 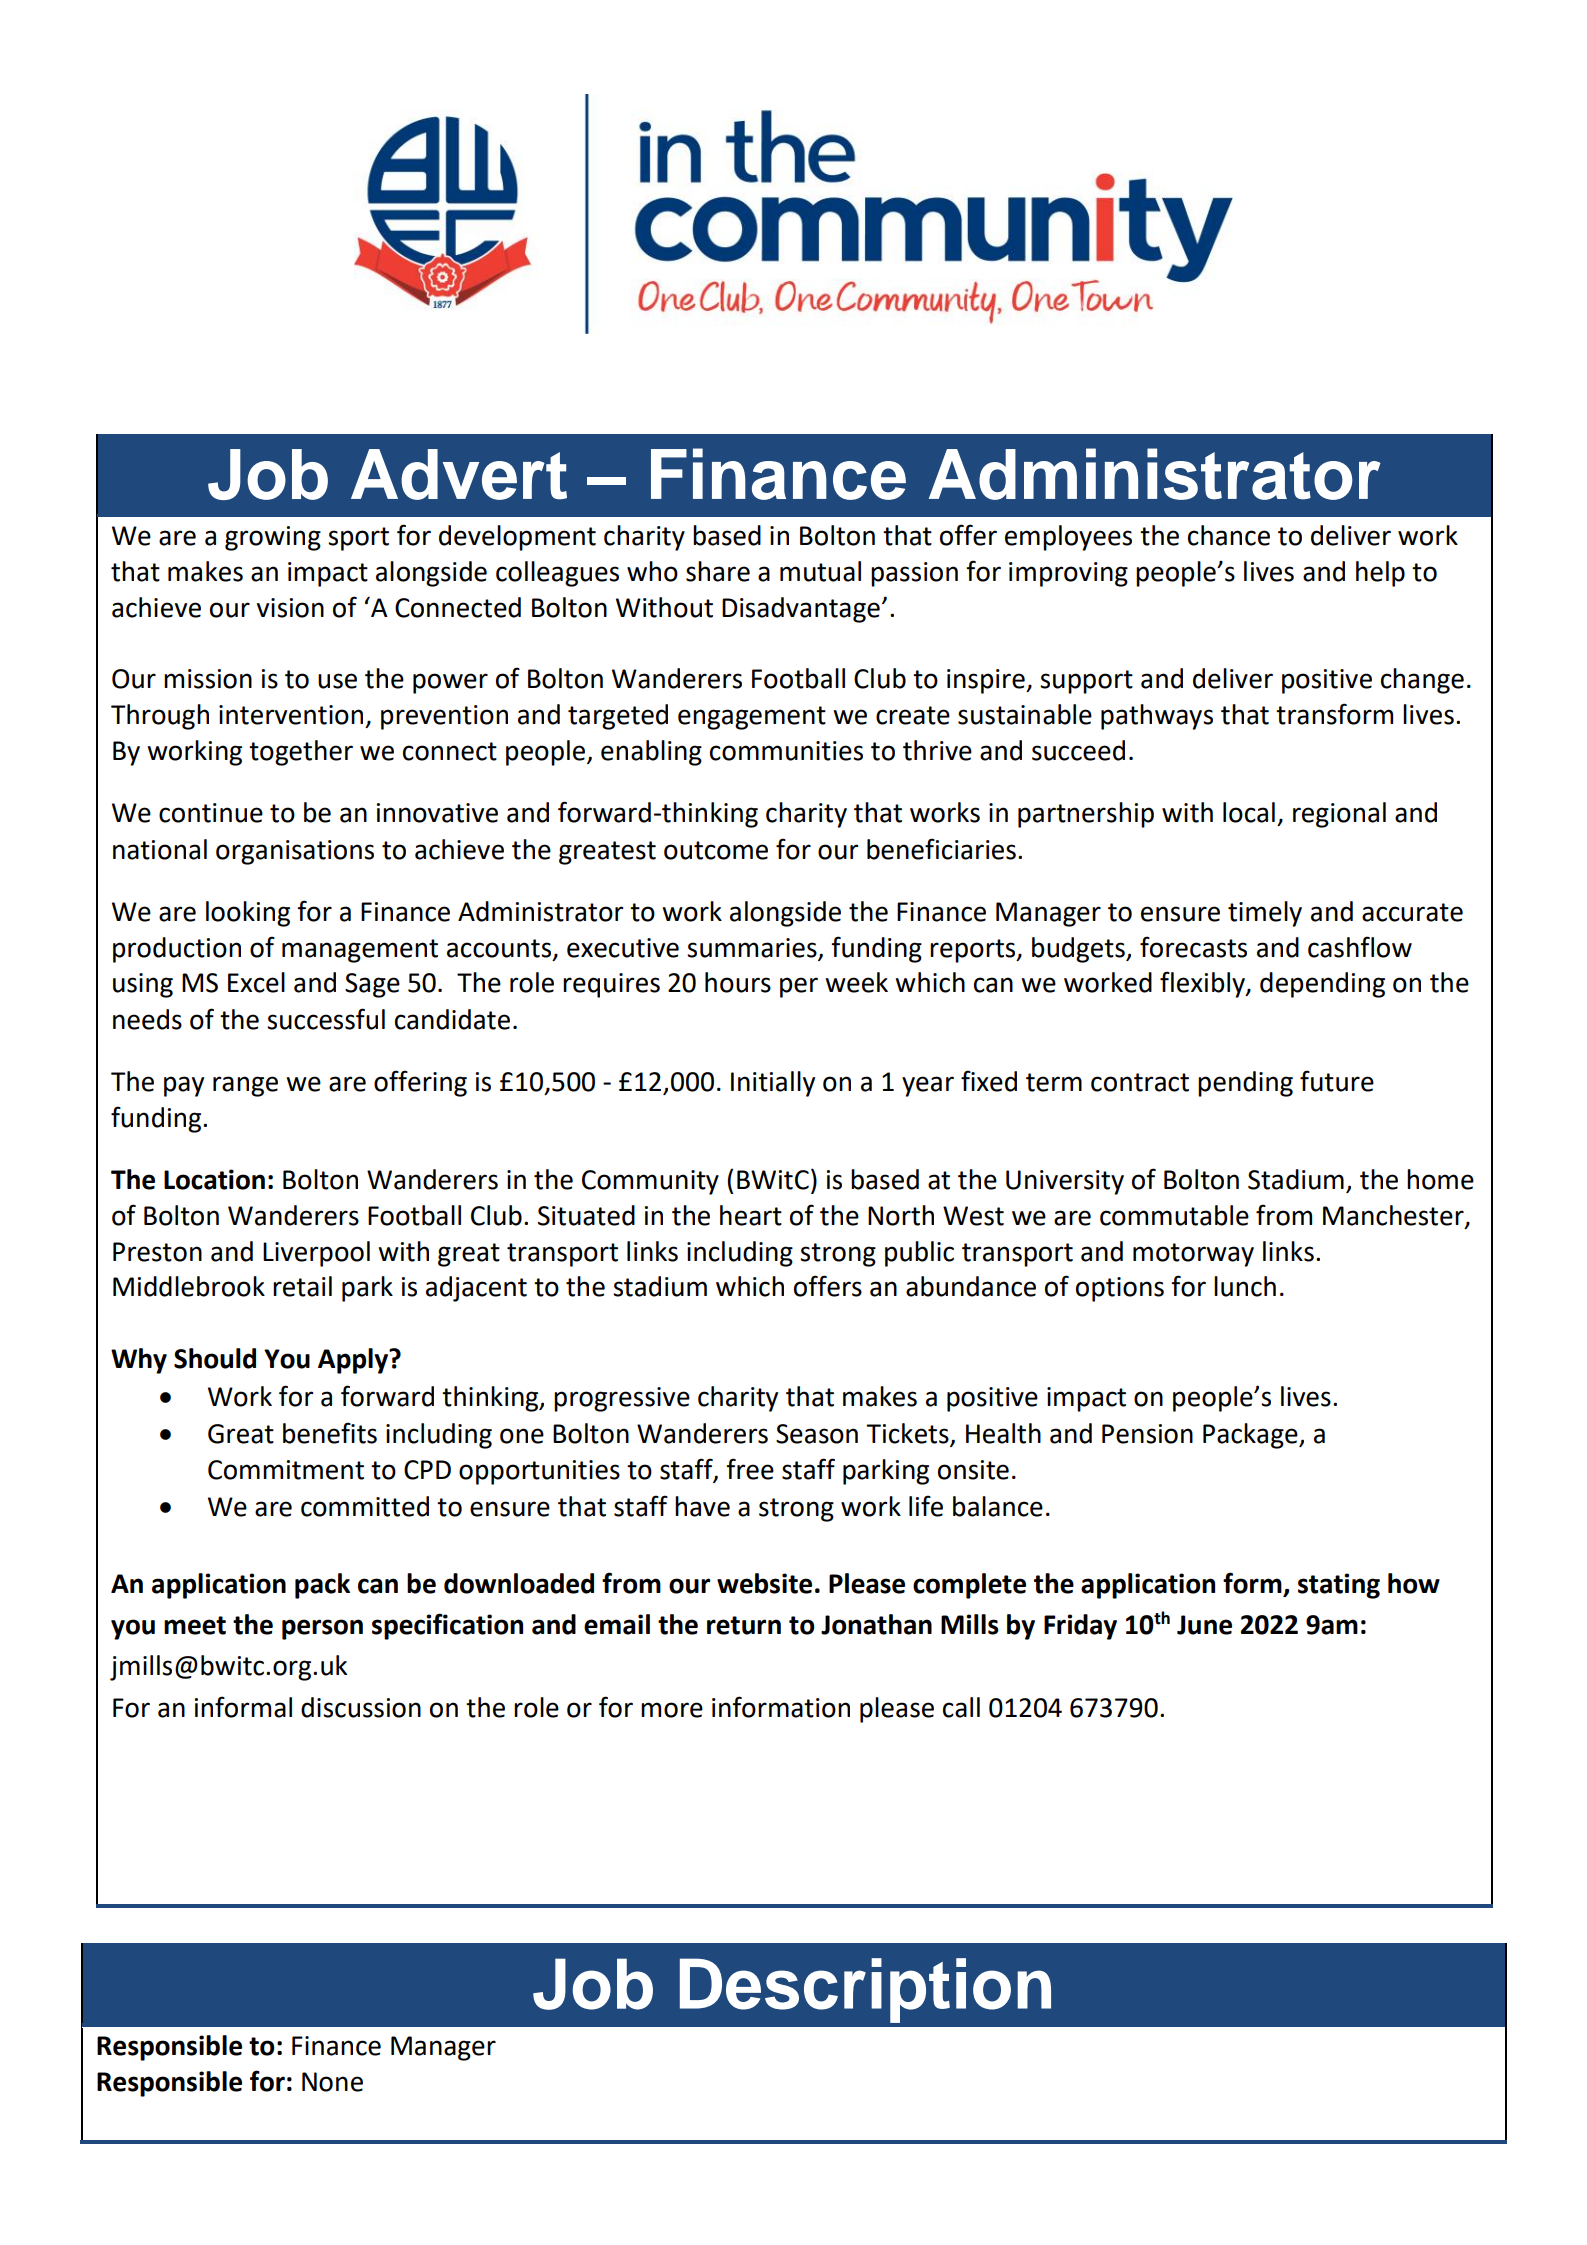 I want to click on retail, so click(x=302, y=1286).
